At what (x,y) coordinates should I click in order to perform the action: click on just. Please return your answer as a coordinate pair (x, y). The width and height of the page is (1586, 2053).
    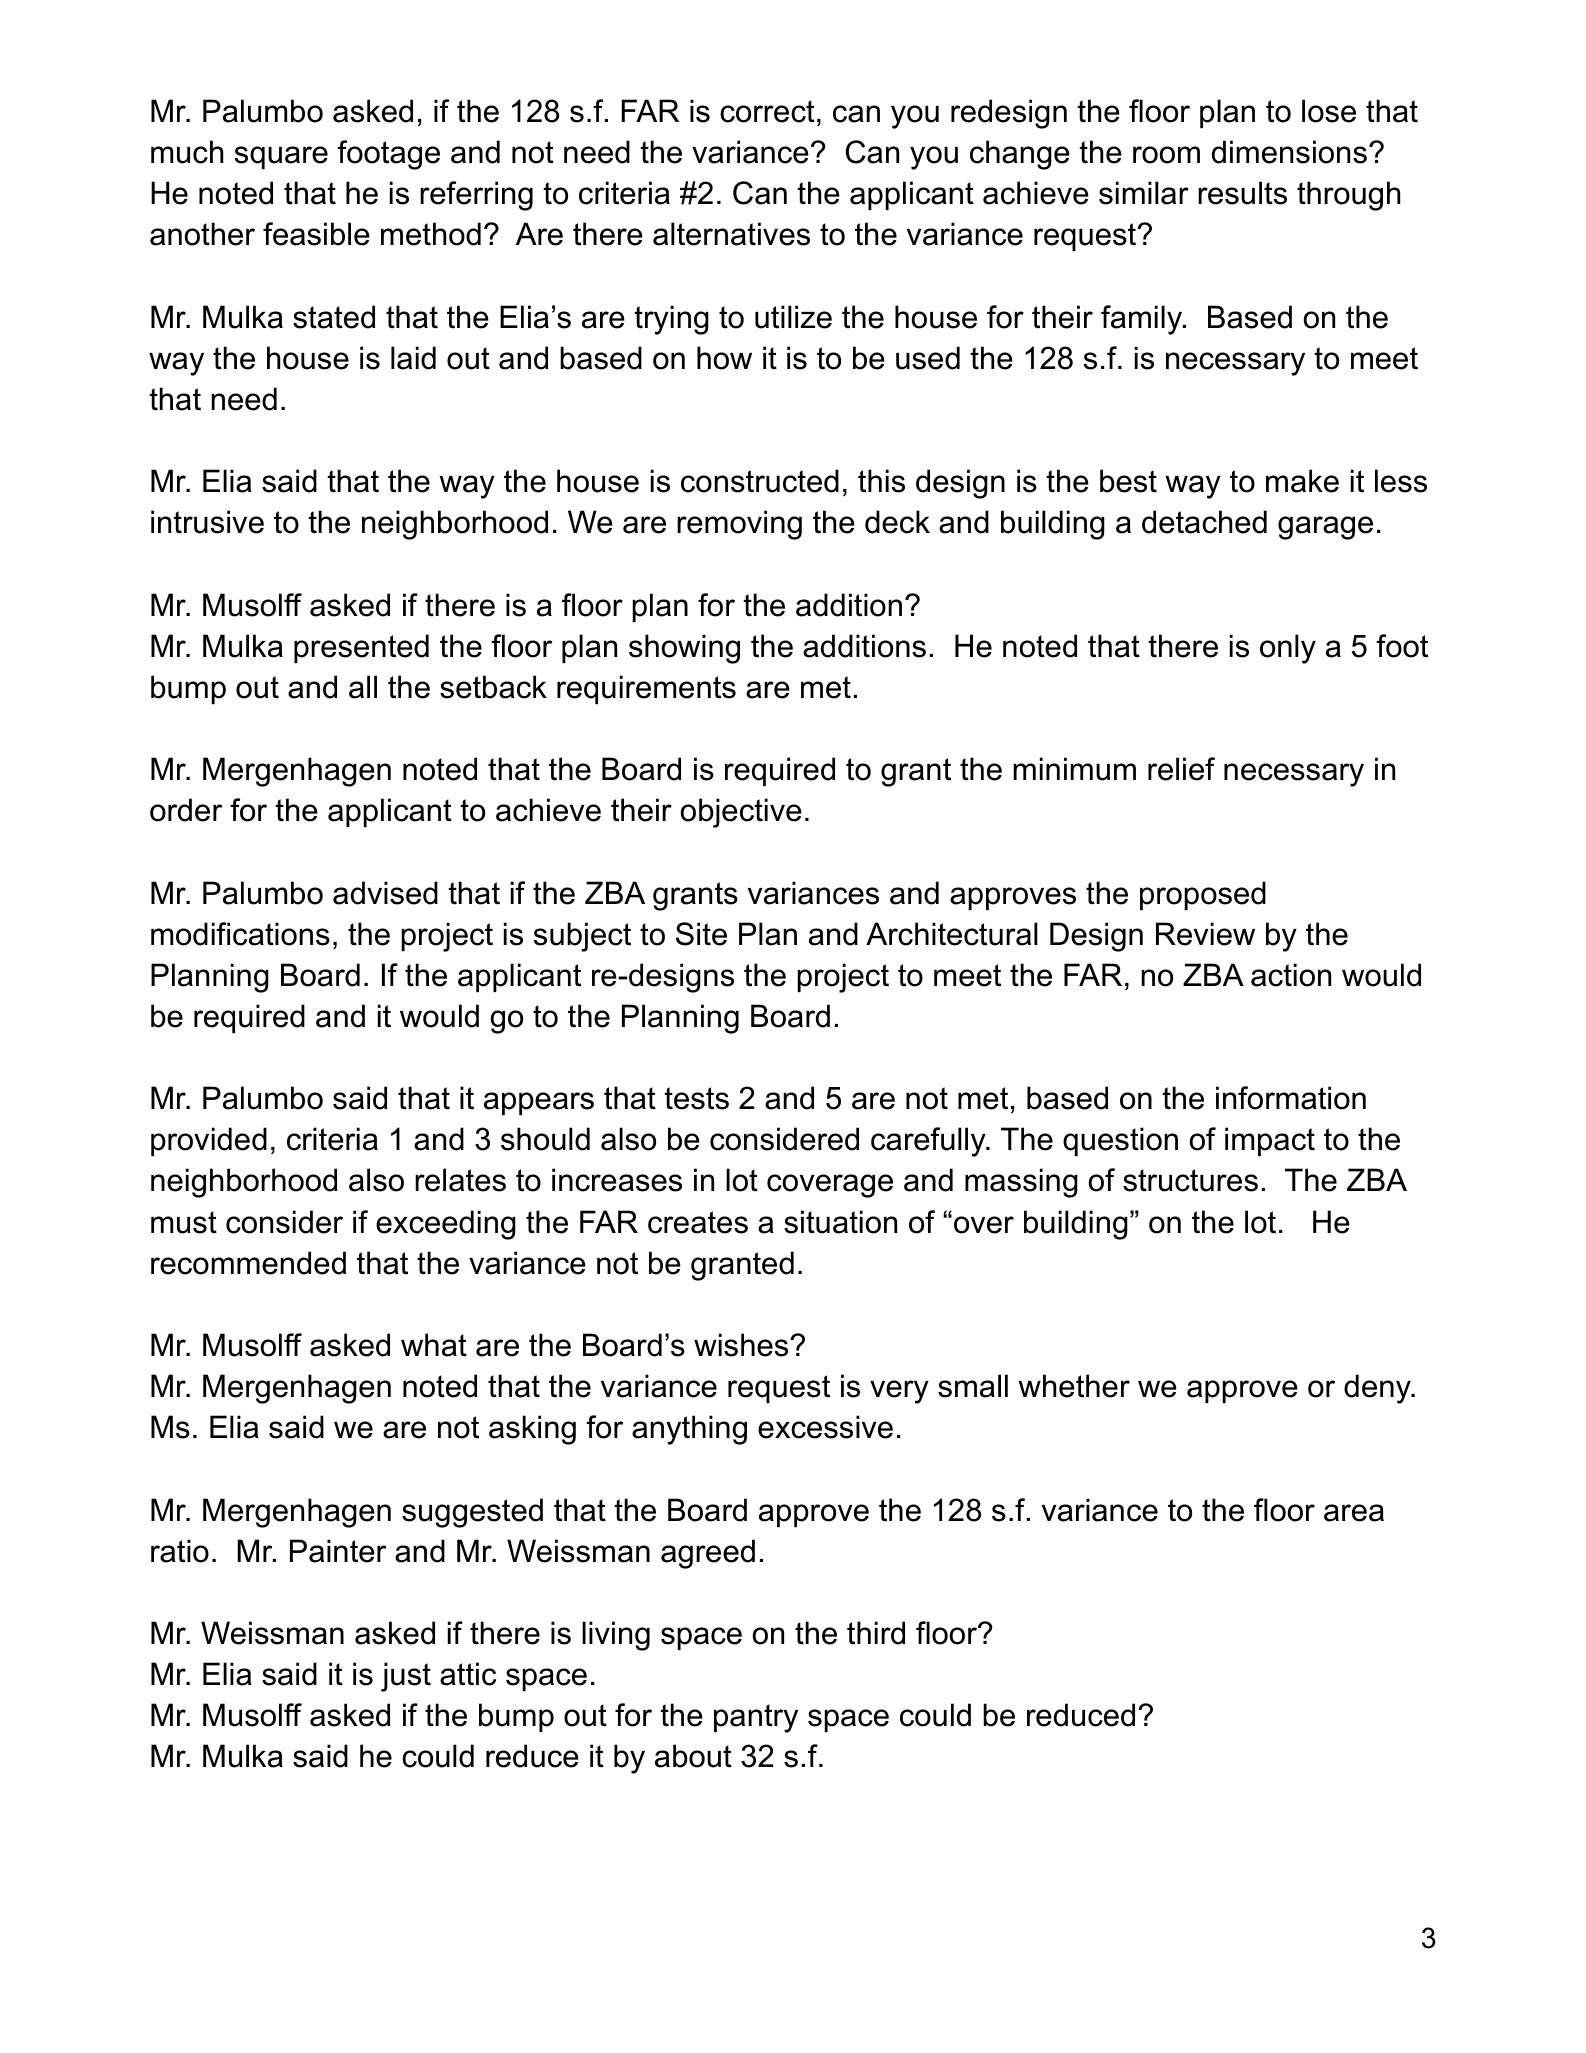
    Looking at the image, I should click on (406, 1677).
